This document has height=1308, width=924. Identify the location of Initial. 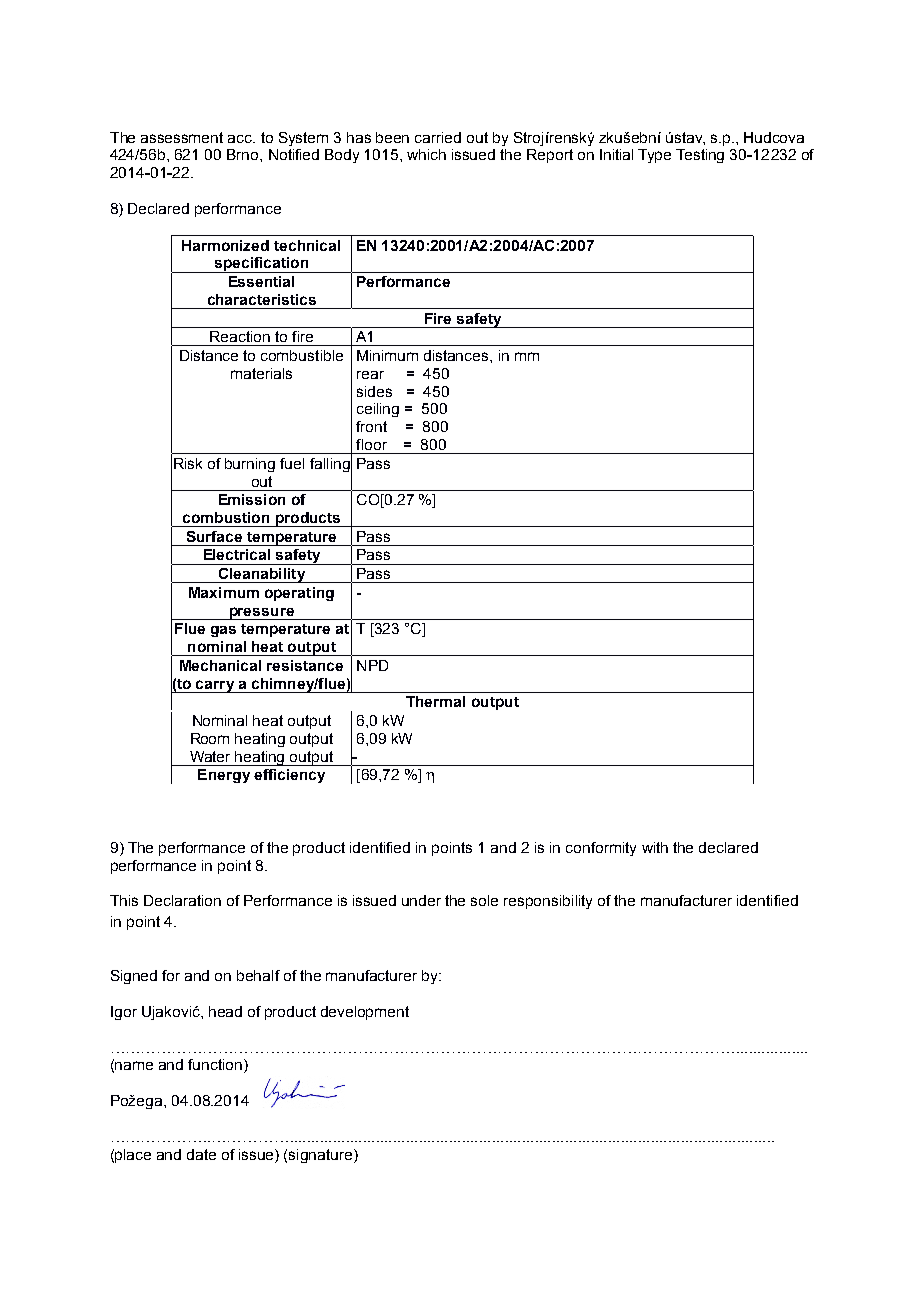
(616, 154).
